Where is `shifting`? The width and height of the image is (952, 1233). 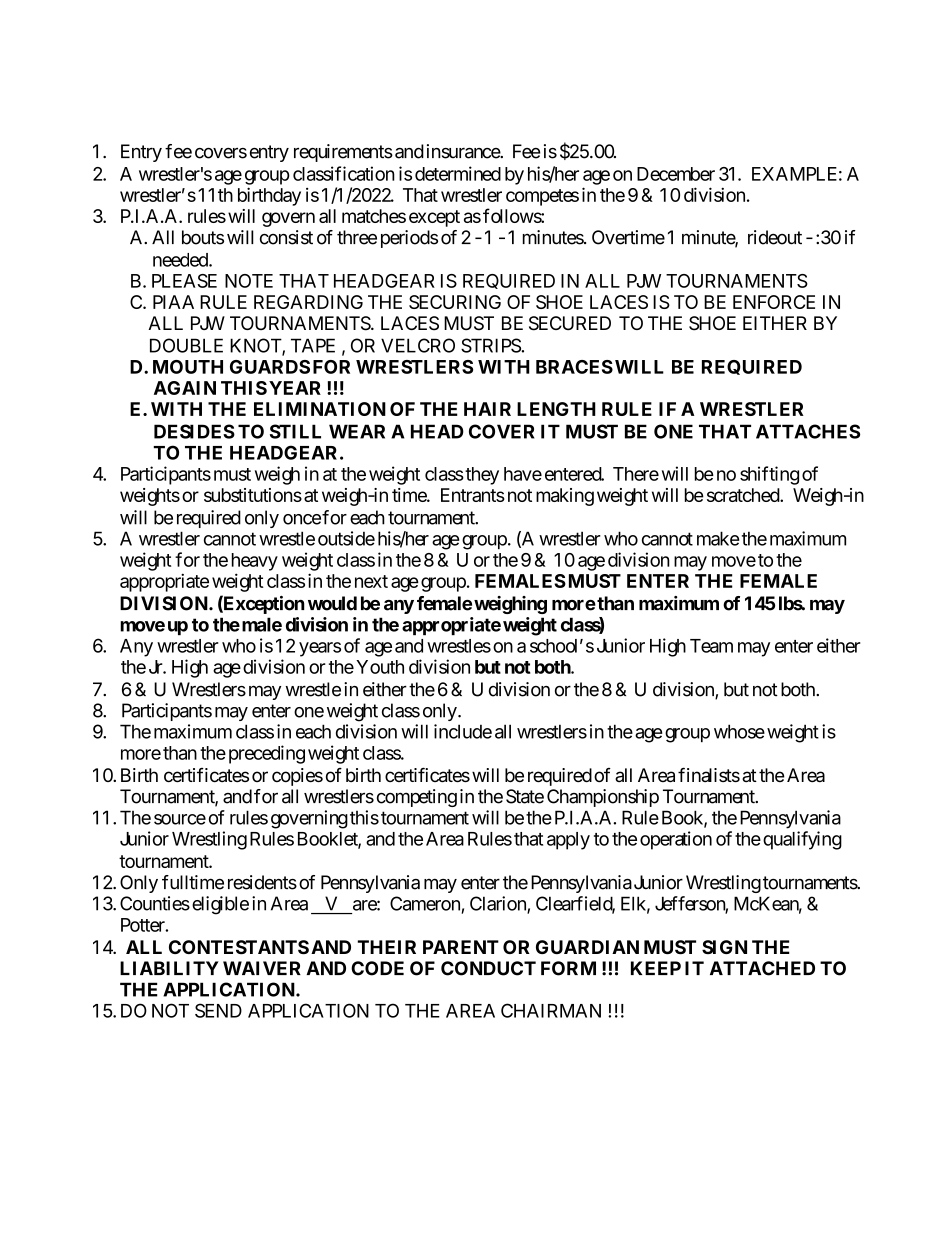 shifting is located at coordinates (769, 475).
